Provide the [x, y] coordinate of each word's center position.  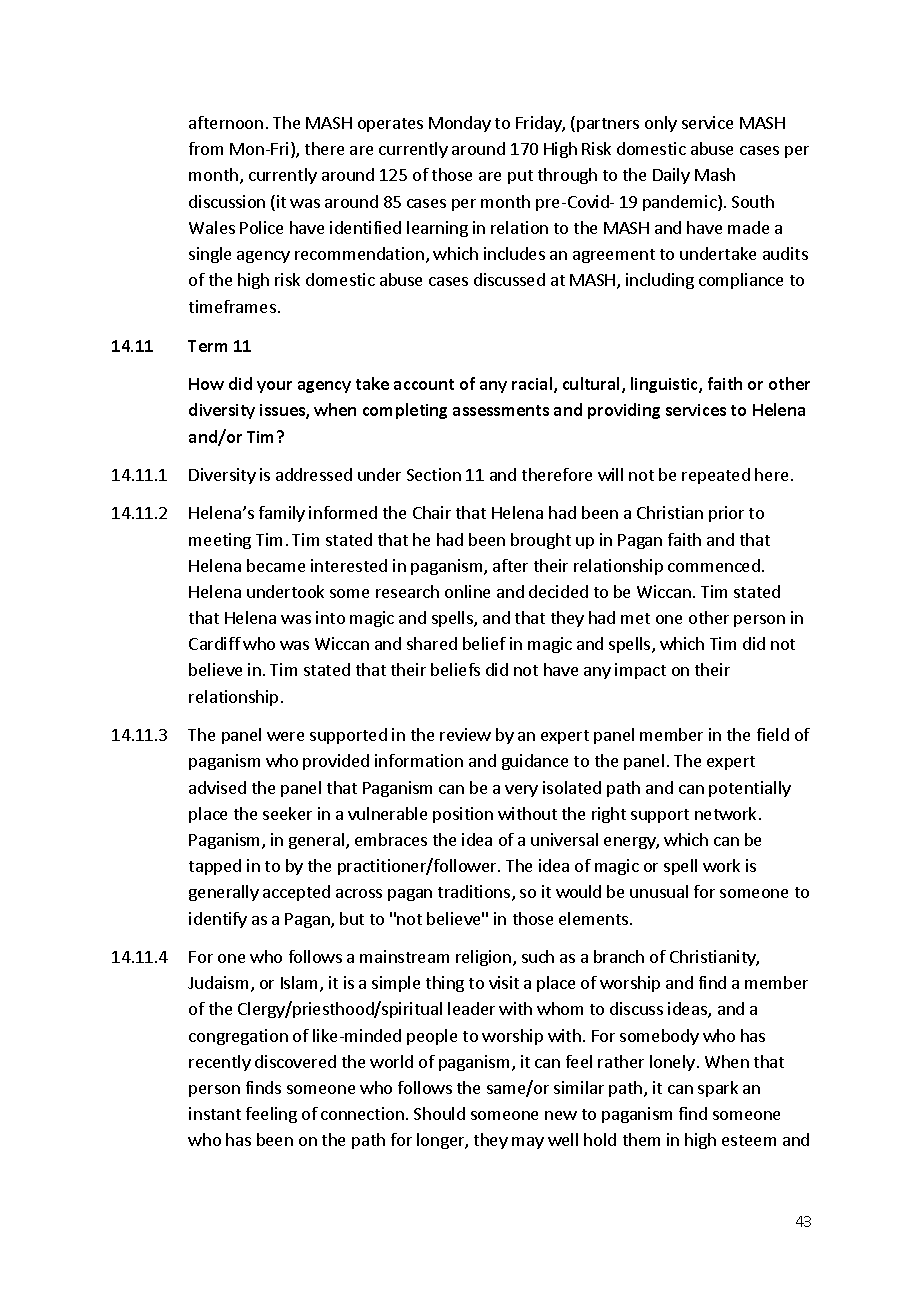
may [528, 1143]
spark [718, 1089]
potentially [750, 789]
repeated [716, 476]
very [521, 791]
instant [215, 1113]
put [520, 177]
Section [434, 474]
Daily [671, 176]
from [206, 148]
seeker [287, 813]
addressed [314, 474]
